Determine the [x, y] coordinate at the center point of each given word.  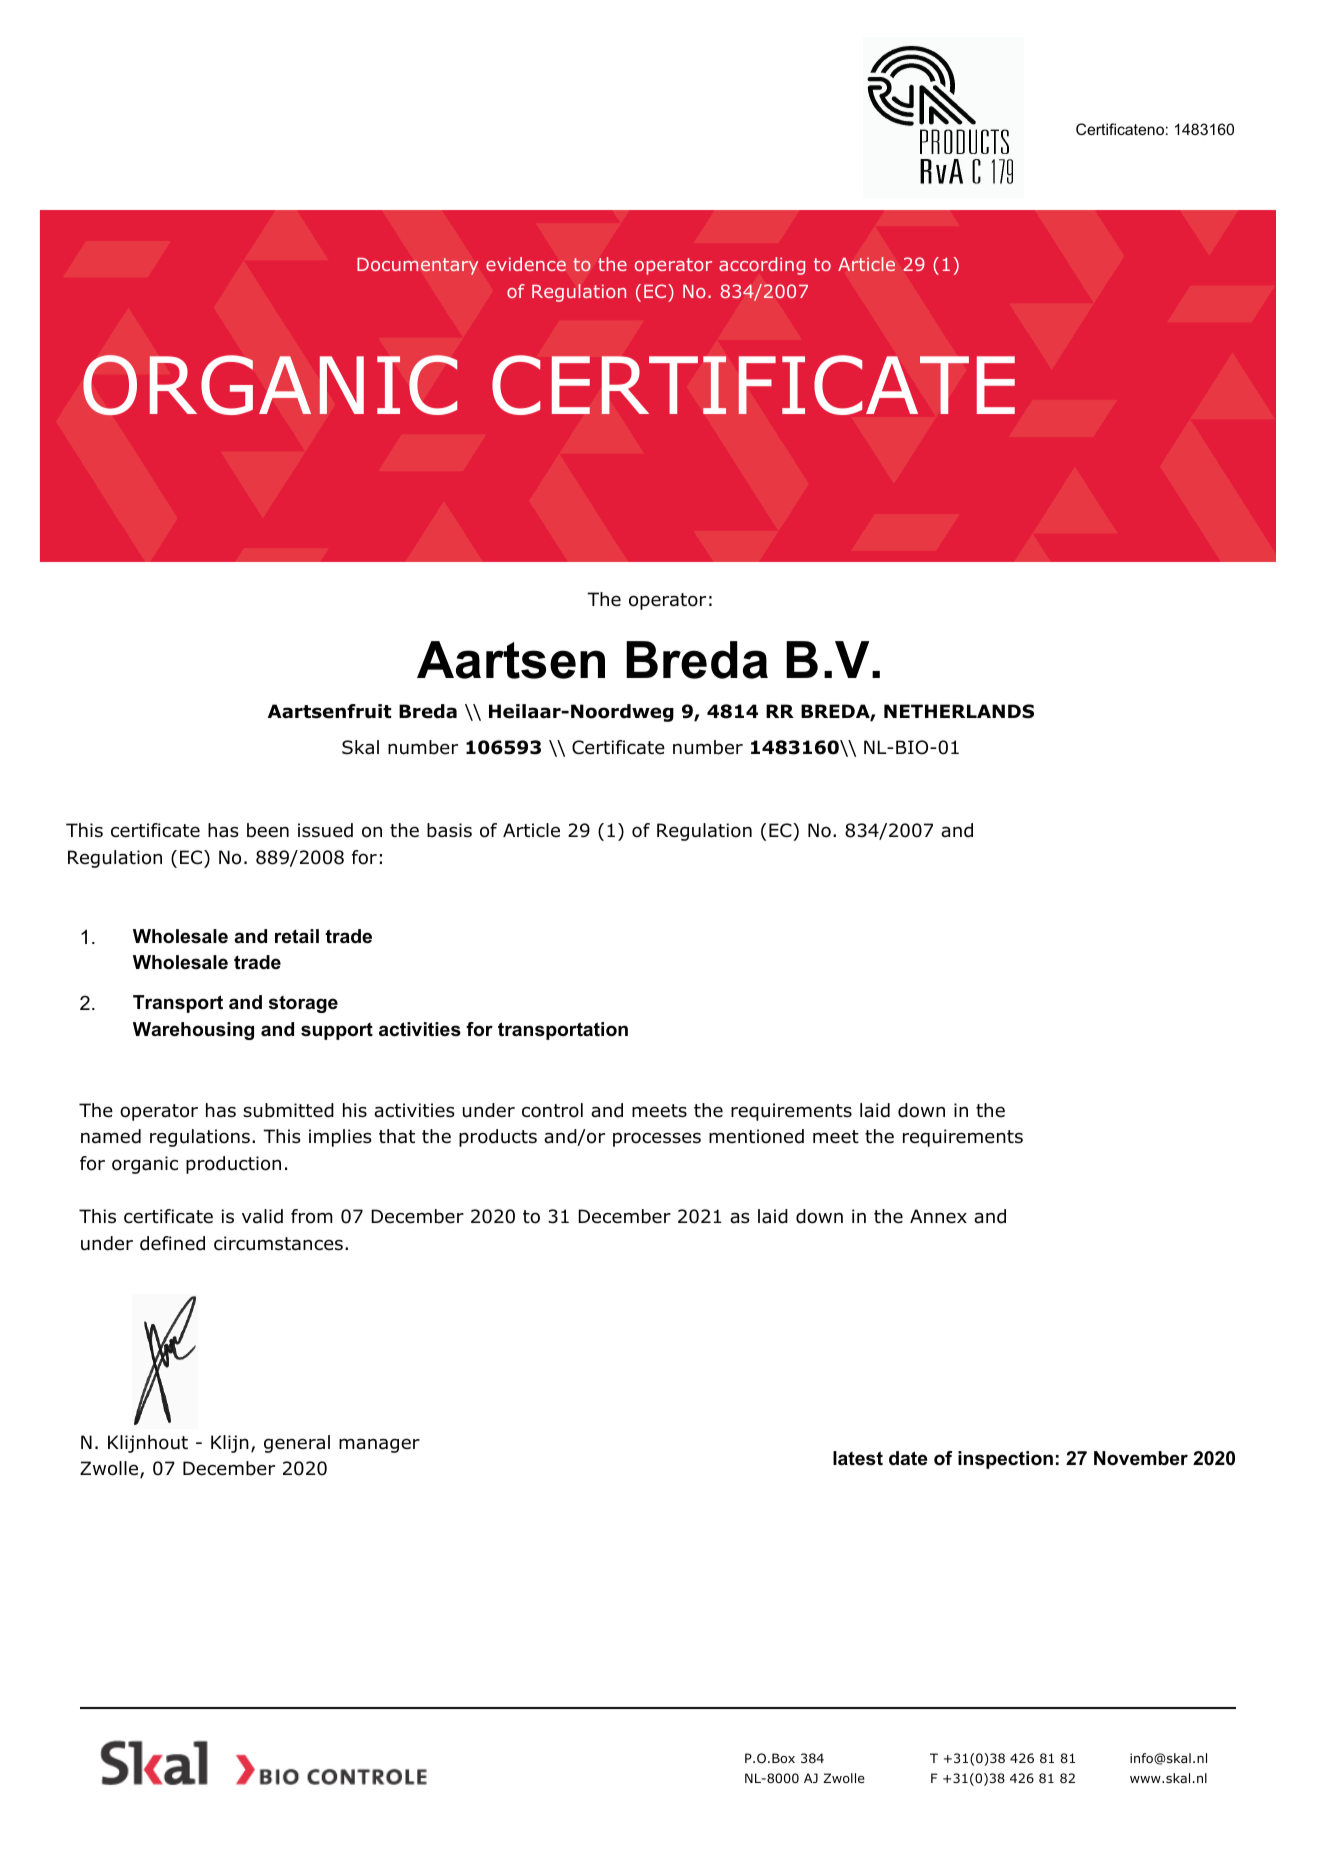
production [233, 1165]
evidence [526, 264]
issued [325, 830]
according [762, 266]
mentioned [756, 1136]
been [268, 830]
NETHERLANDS [959, 711]
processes [657, 1139]
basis [449, 830]
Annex [938, 1216]
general [297, 1444]
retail [297, 936]
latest [858, 1458]
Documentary [417, 266]
